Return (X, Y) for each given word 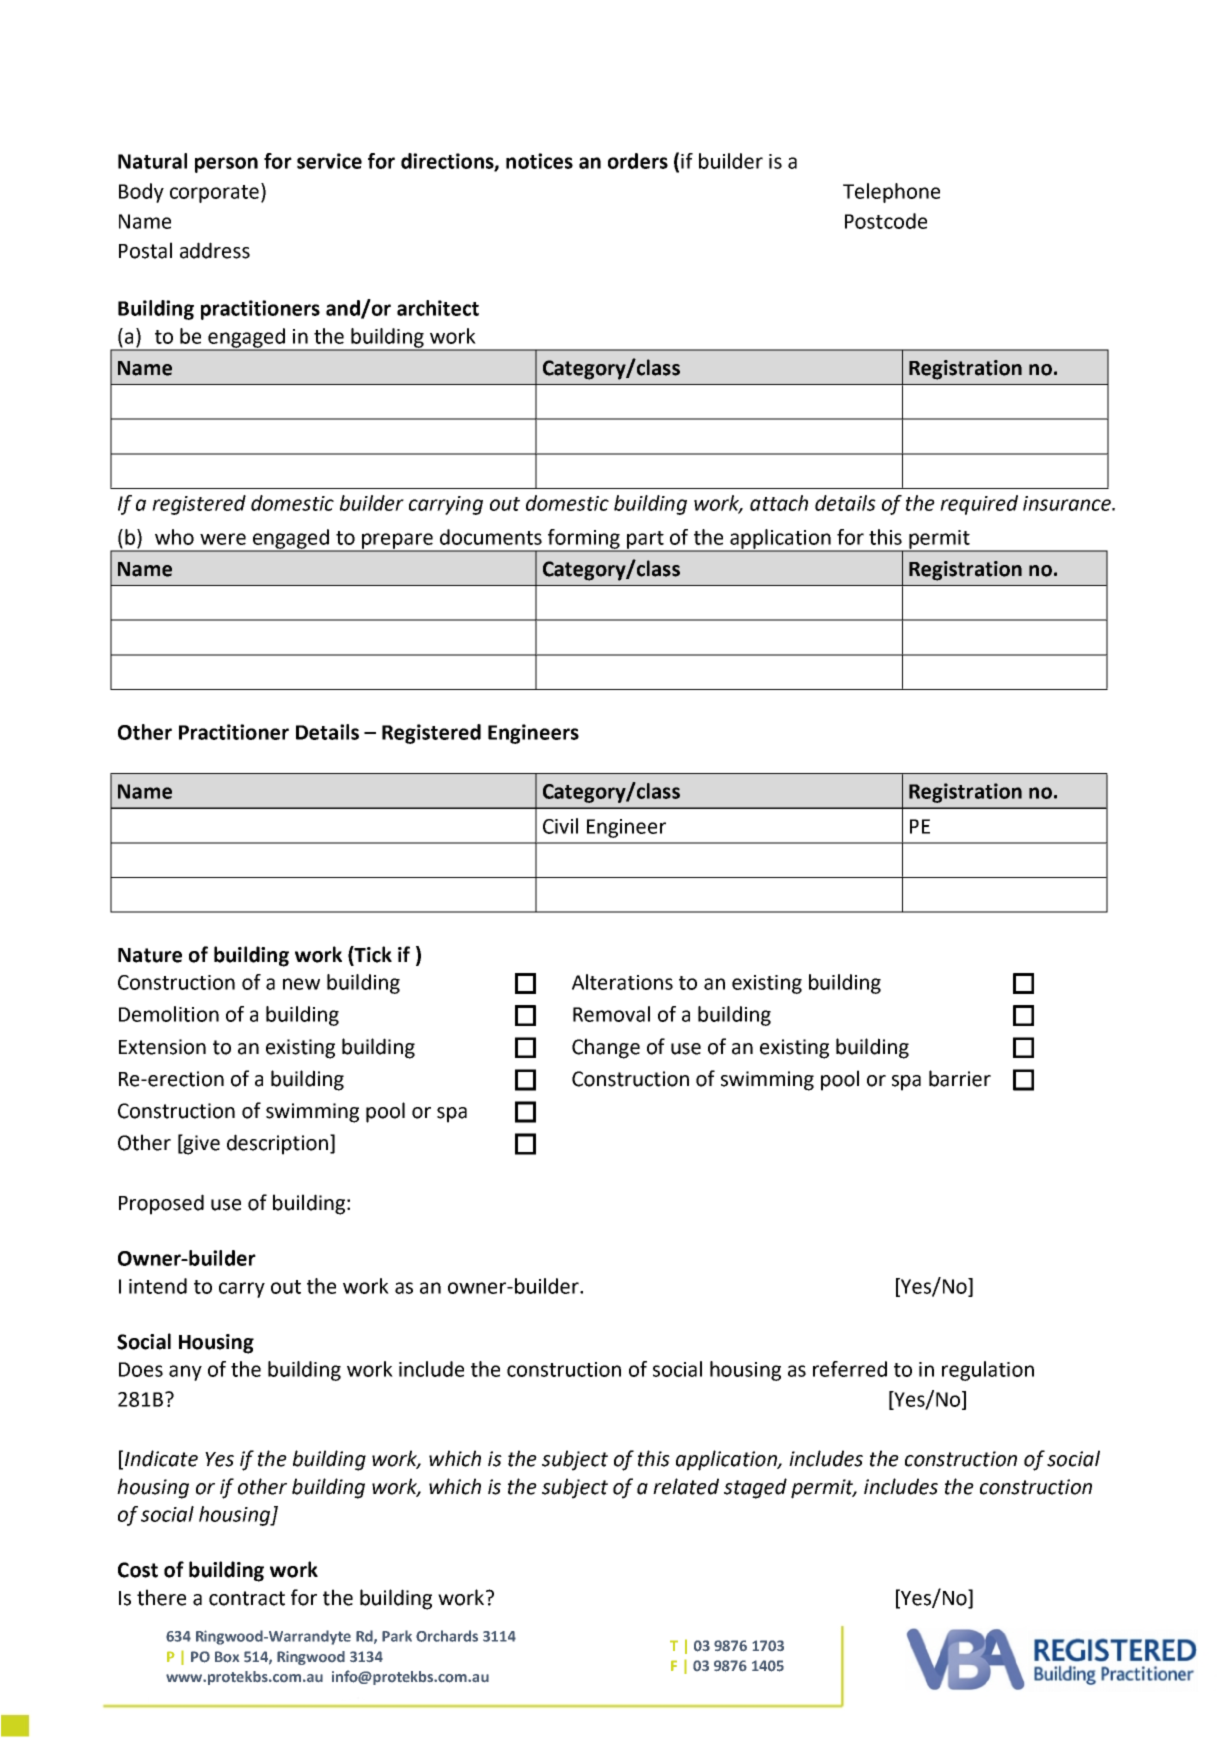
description (277, 1144)
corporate (216, 193)
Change (606, 1048)
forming (584, 540)
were (223, 539)
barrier (960, 1078)
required (979, 505)
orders (638, 161)
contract (247, 1598)
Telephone (891, 193)
